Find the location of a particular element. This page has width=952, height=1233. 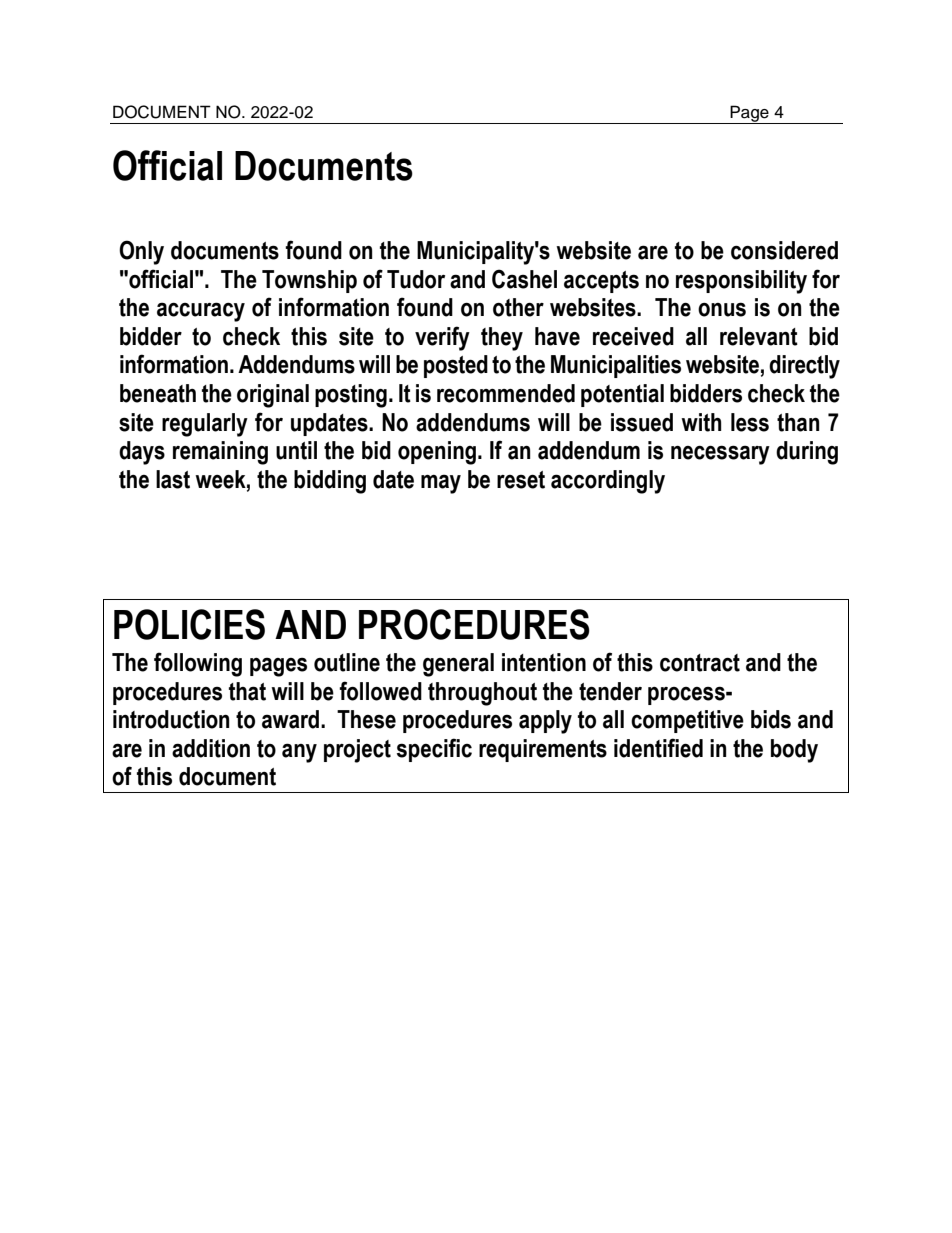

relevant is located at coordinates (759, 336).
